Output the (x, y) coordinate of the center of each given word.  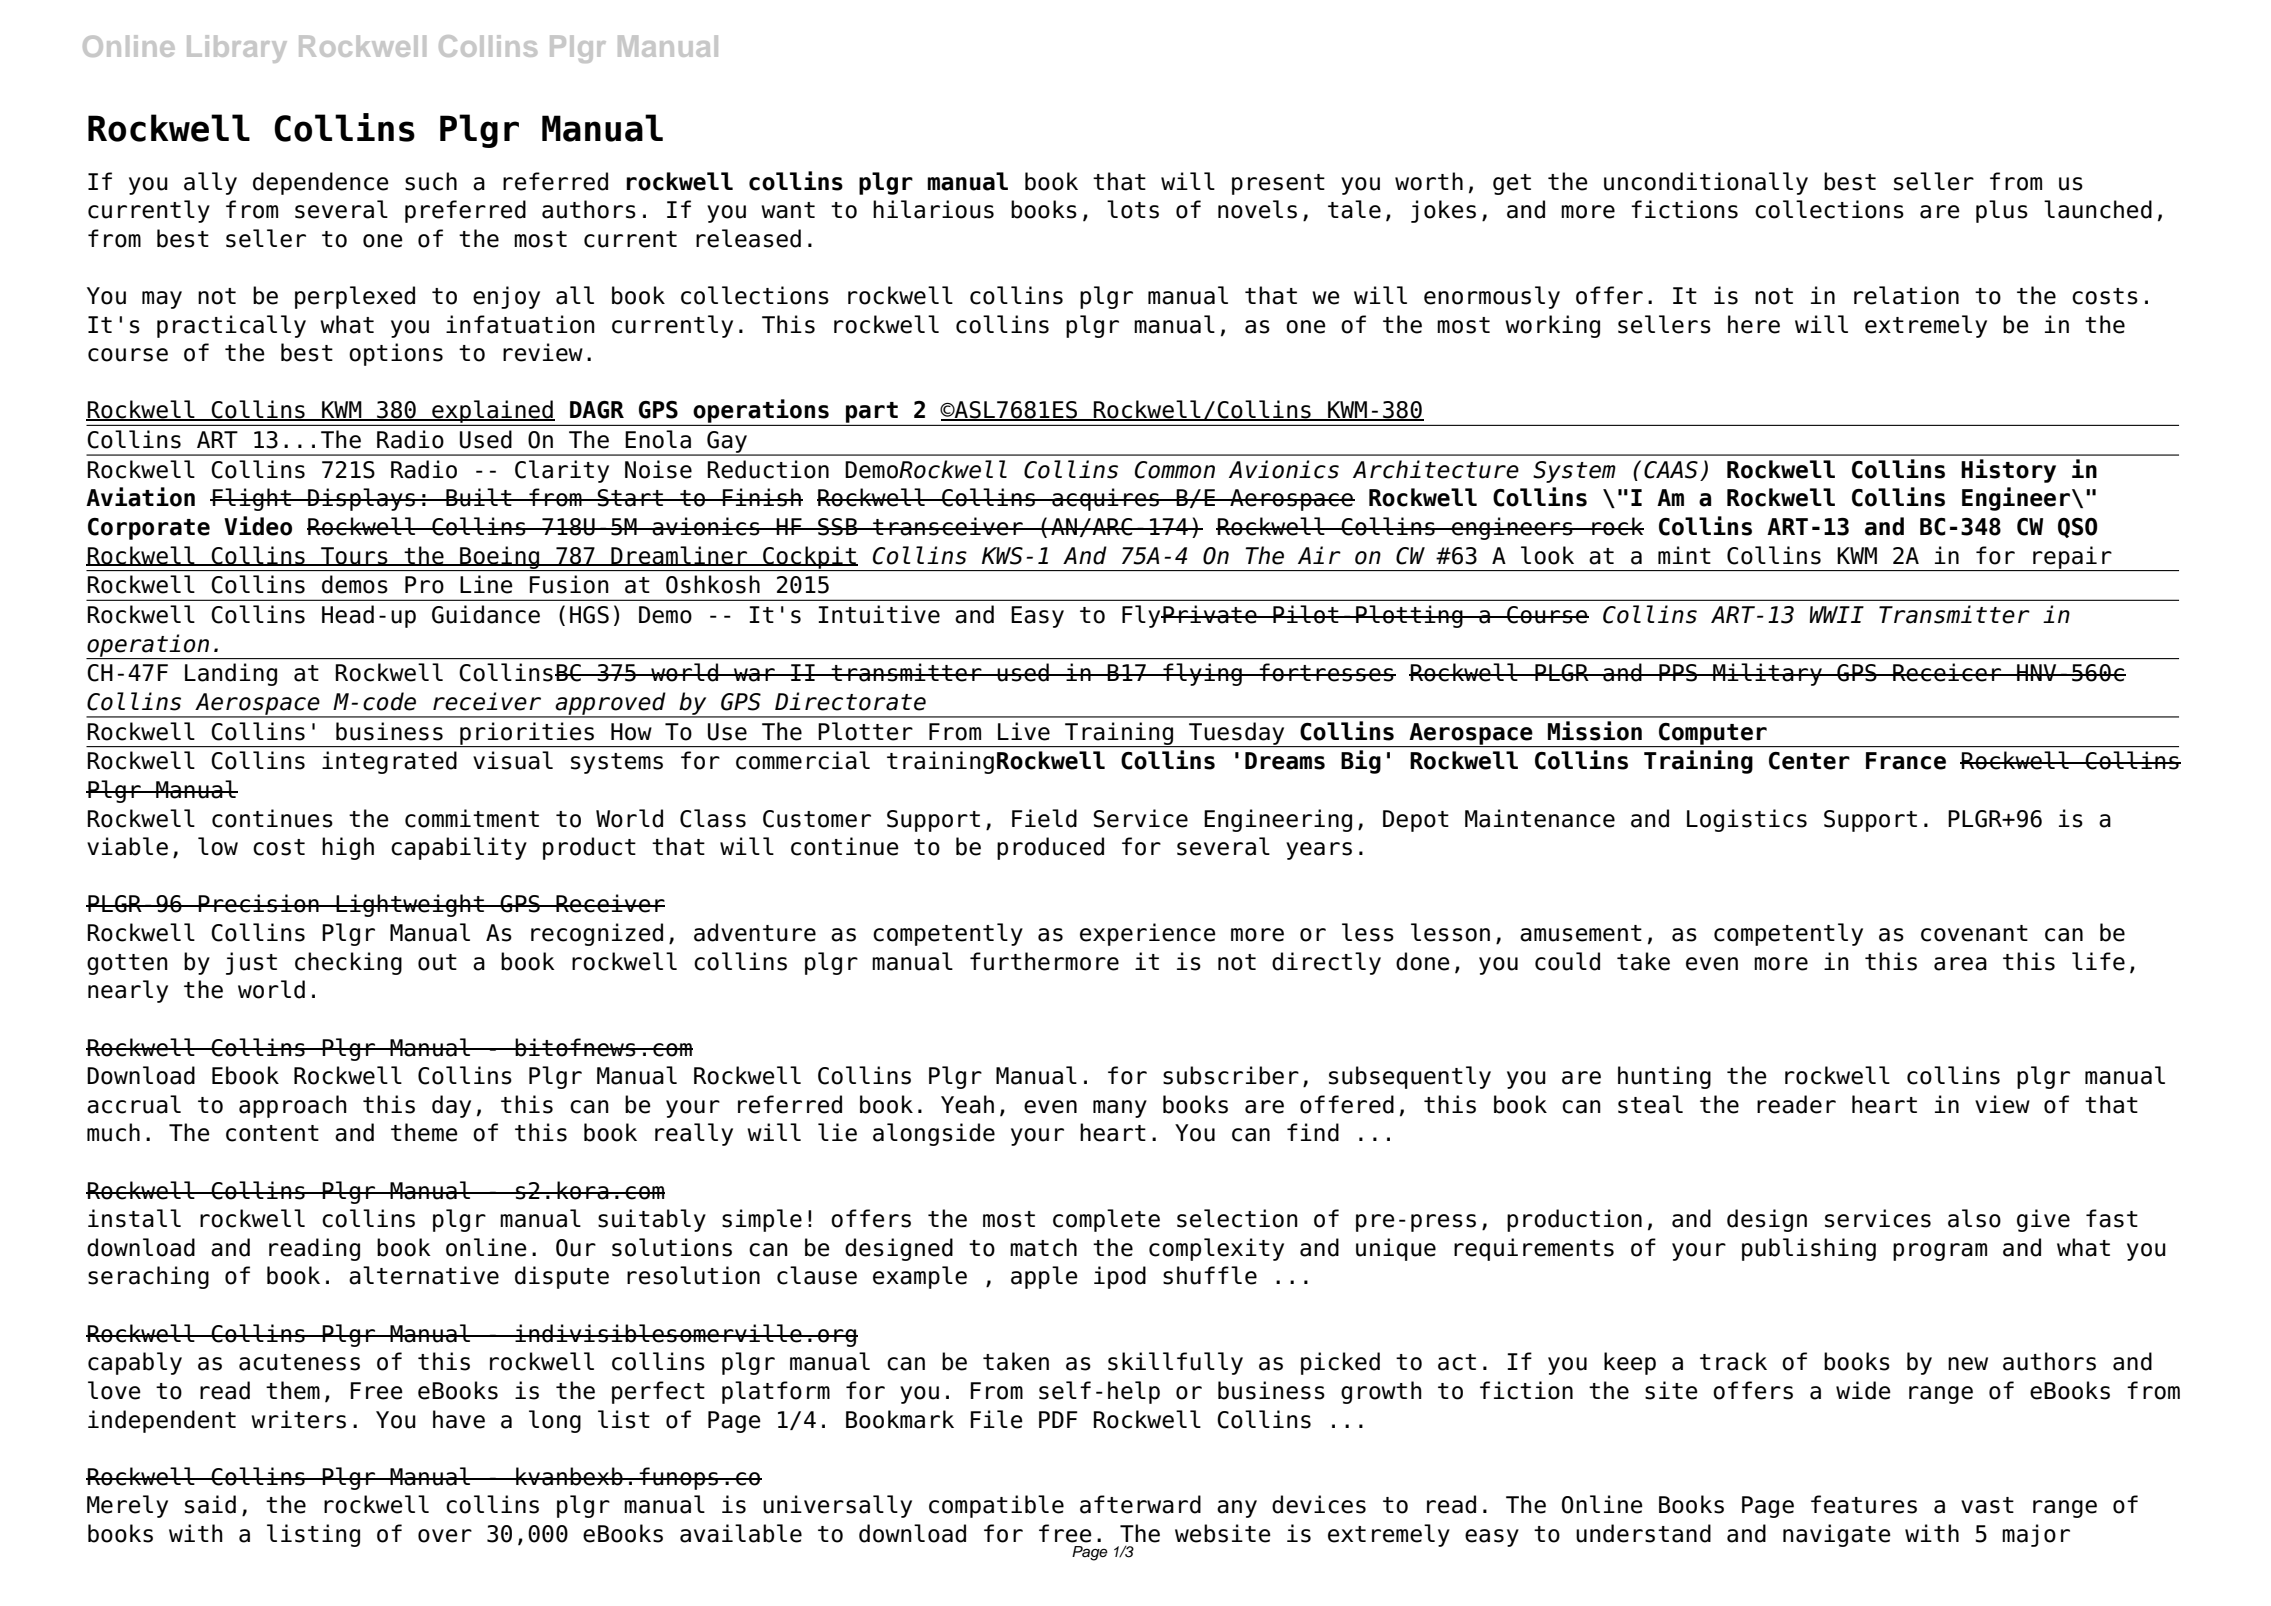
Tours (354, 556)
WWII (1837, 614)
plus (2002, 211)
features (1864, 1504)
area (1960, 964)
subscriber (1231, 1075)
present (1278, 184)
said (210, 1504)
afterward (1140, 1504)
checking (348, 963)
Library (237, 49)
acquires (1106, 499)
